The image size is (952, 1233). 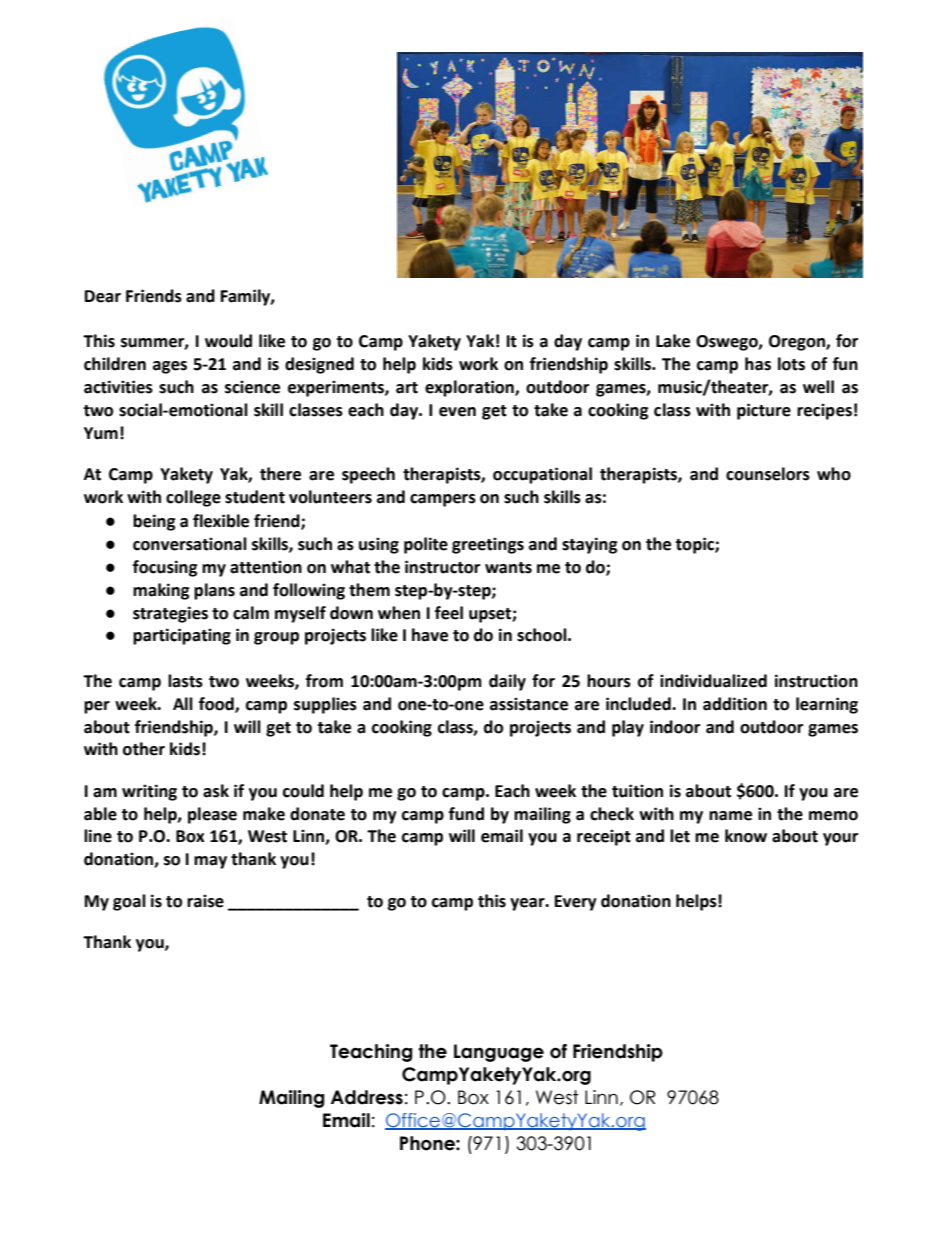 What do you see at coordinates (499, 1053) in the screenshot?
I see `Language` at bounding box center [499, 1053].
